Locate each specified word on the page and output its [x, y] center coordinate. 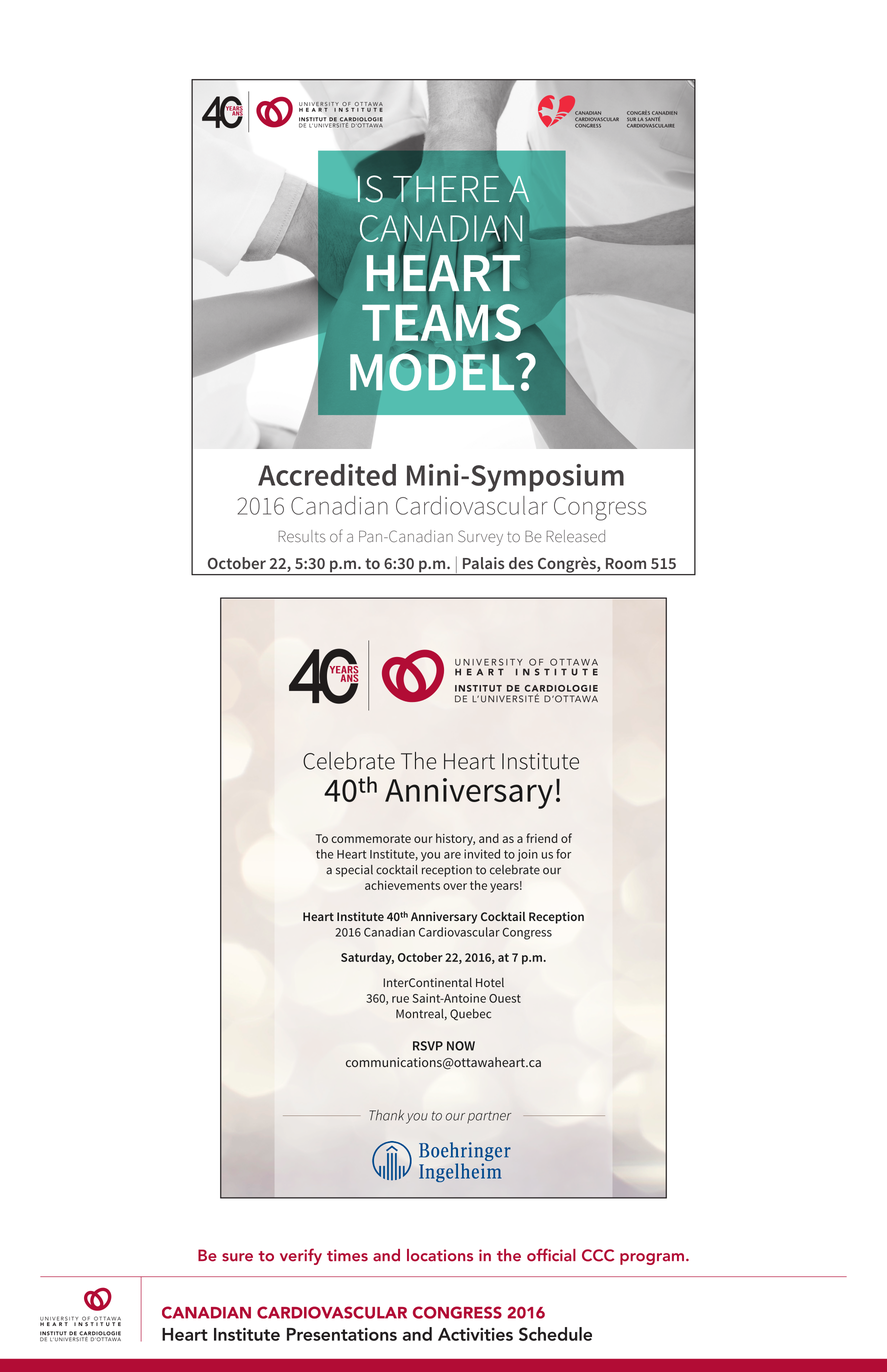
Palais [483, 563]
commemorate [371, 839]
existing [574, 672]
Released [575, 536]
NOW [461, 1046]
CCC [598, 1255]
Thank [387, 1115]
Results [302, 536]
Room [626, 563]
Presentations [342, 1334]
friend [541, 838]
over [455, 886]
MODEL [433, 371]
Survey [480, 538]
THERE [445, 188]
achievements [402, 885]
